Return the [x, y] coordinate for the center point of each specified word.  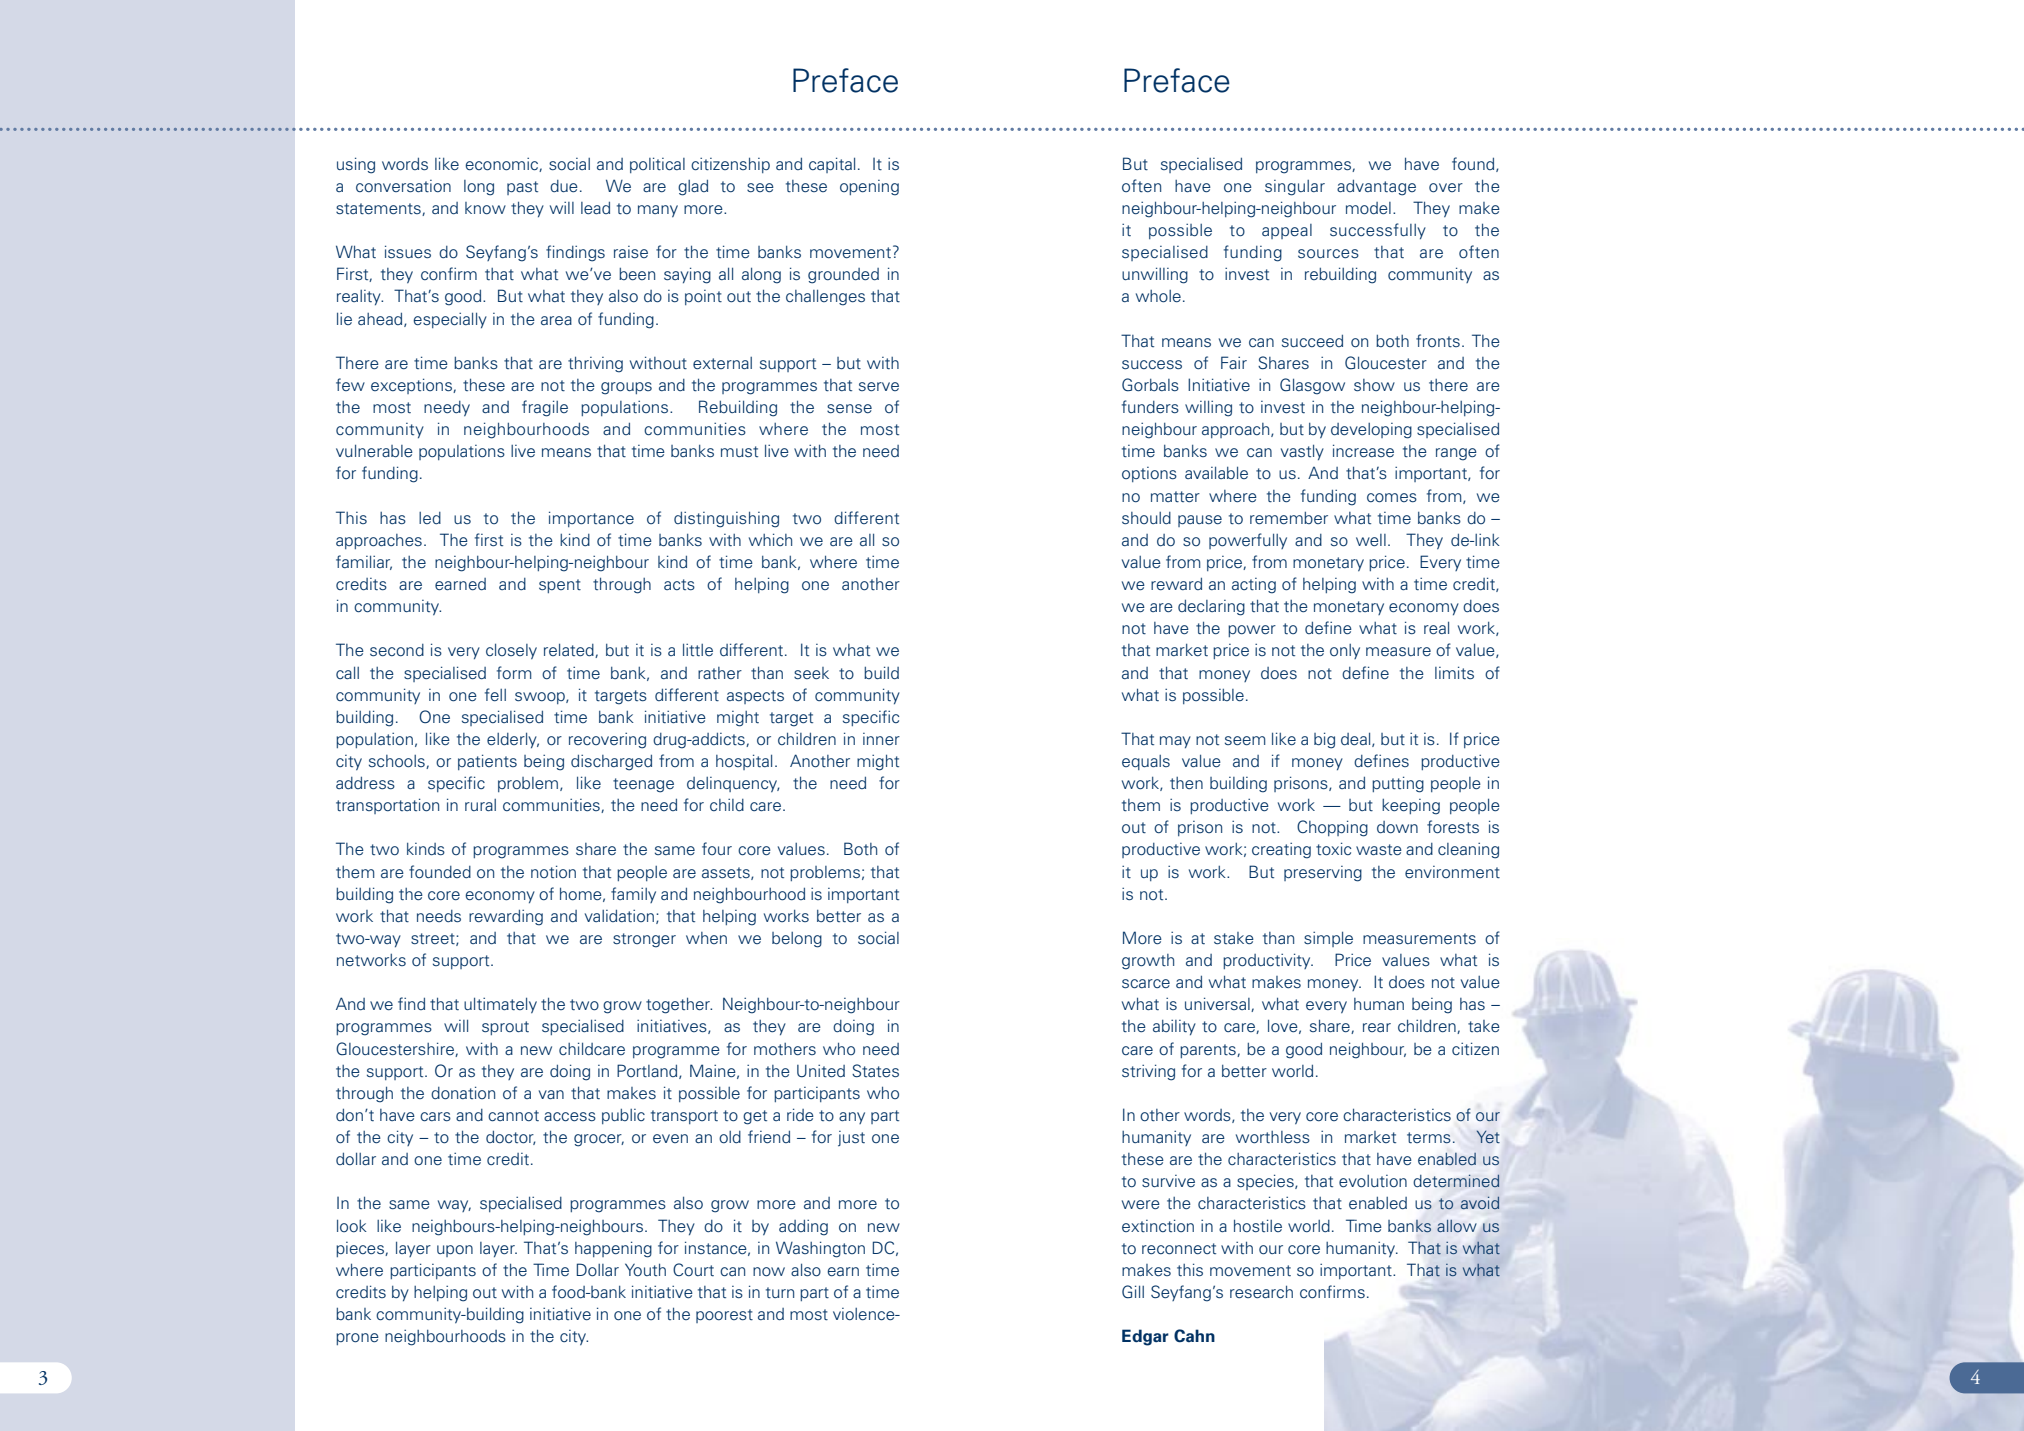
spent [560, 586]
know [485, 208]
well [1371, 540]
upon [455, 1251]
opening [869, 188]
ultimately [500, 1005]
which [770, 539]
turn [780, 1293]
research [1261, 1292]
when [706, 938]
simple [1328, 939]
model [1368, 208]
